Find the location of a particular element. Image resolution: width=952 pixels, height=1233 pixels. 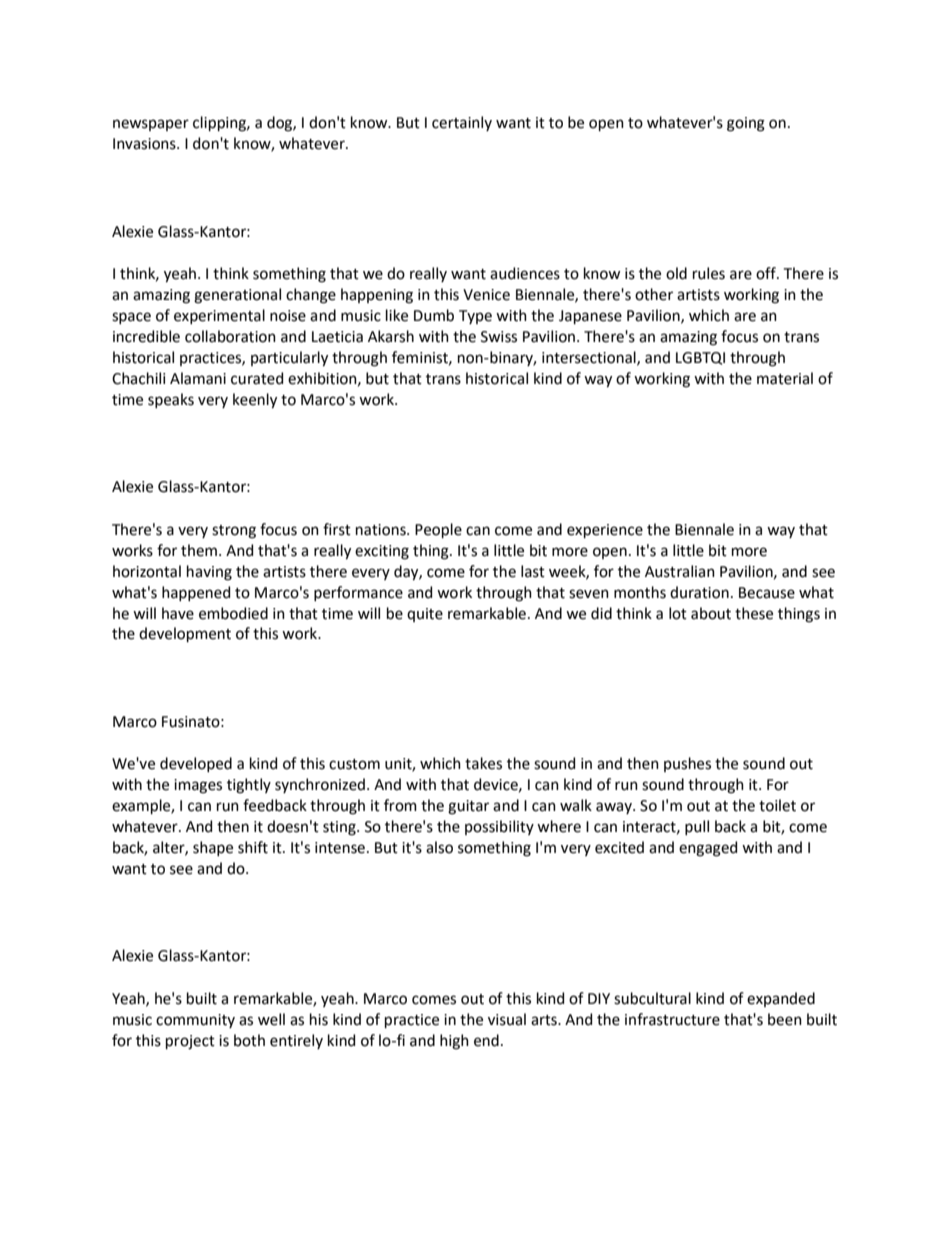

engaged is located at coordinates (708, 849).
